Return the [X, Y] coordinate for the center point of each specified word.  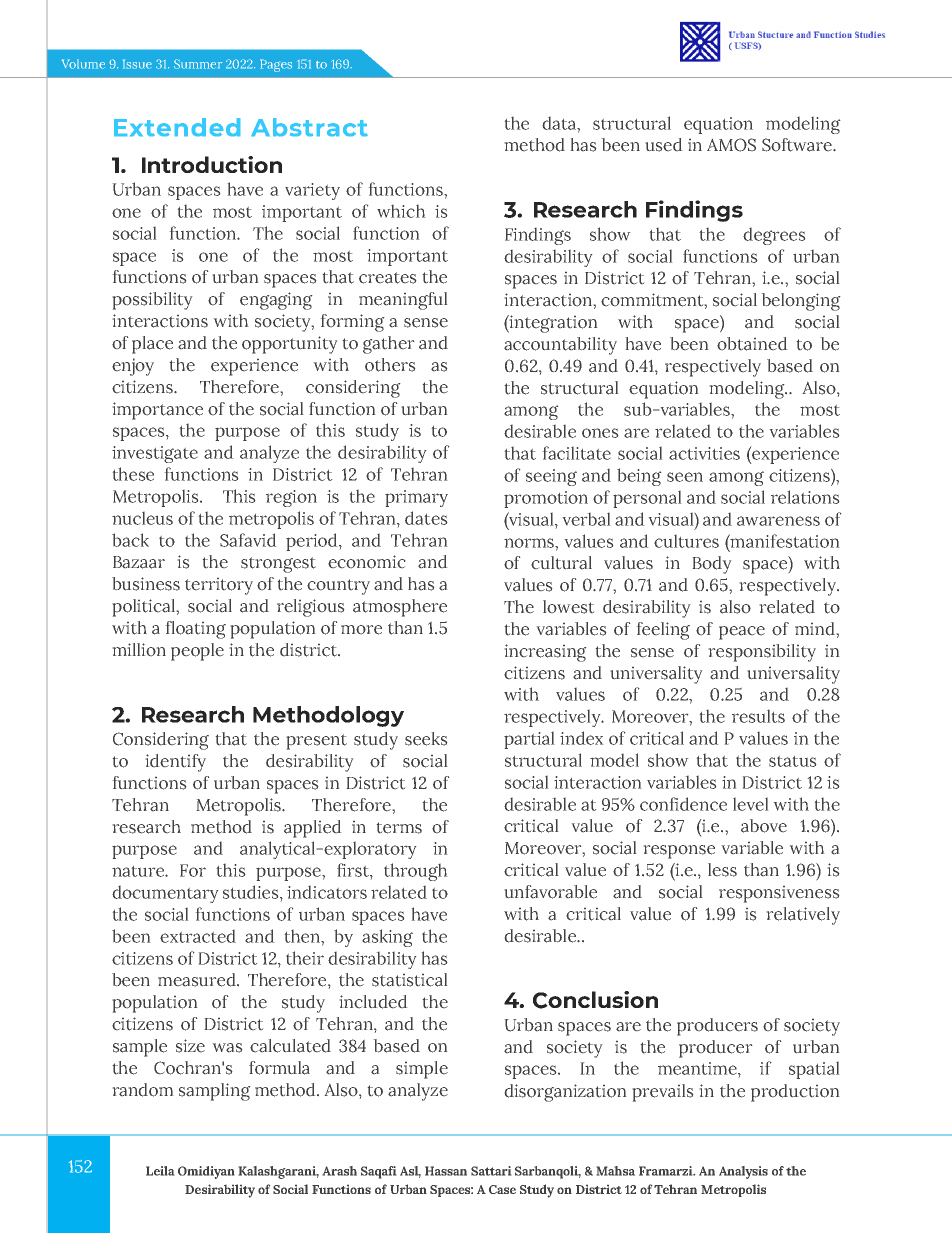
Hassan [446, 1171]
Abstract [309, 127]
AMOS [731, 145]
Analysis [743, 1172]
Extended [177, 127]
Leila [160, 1171]
